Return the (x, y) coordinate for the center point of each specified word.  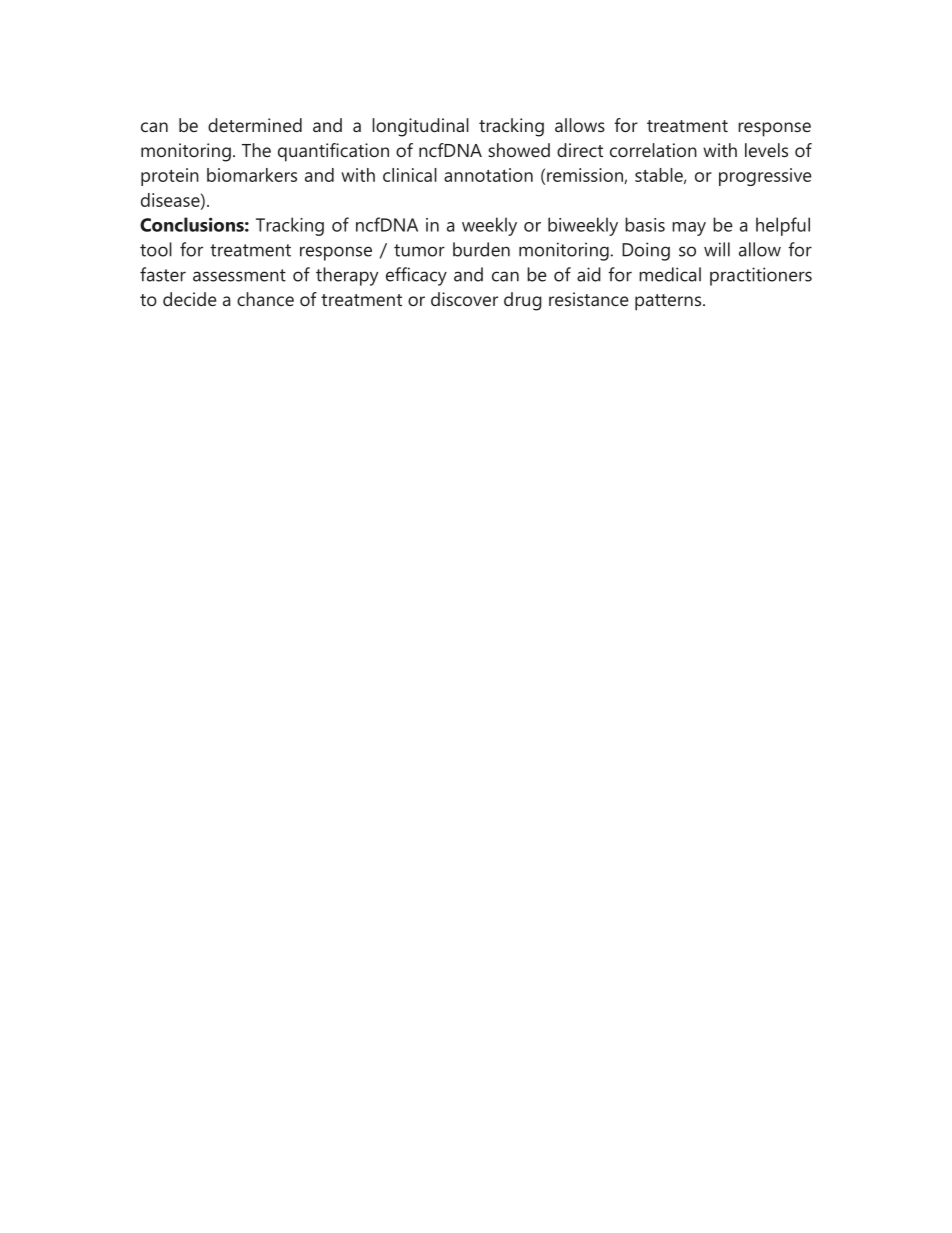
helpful (783, 226)
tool (156, 249)
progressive (765, 177)
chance (265, 299)
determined (255, 125)
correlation (653, 150)
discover (464, 299)
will (717, 249)
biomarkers (252, 175)
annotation (488, 175)
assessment (239, 275)
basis (645, 224)
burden (481, 249)
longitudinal (420, 127)
